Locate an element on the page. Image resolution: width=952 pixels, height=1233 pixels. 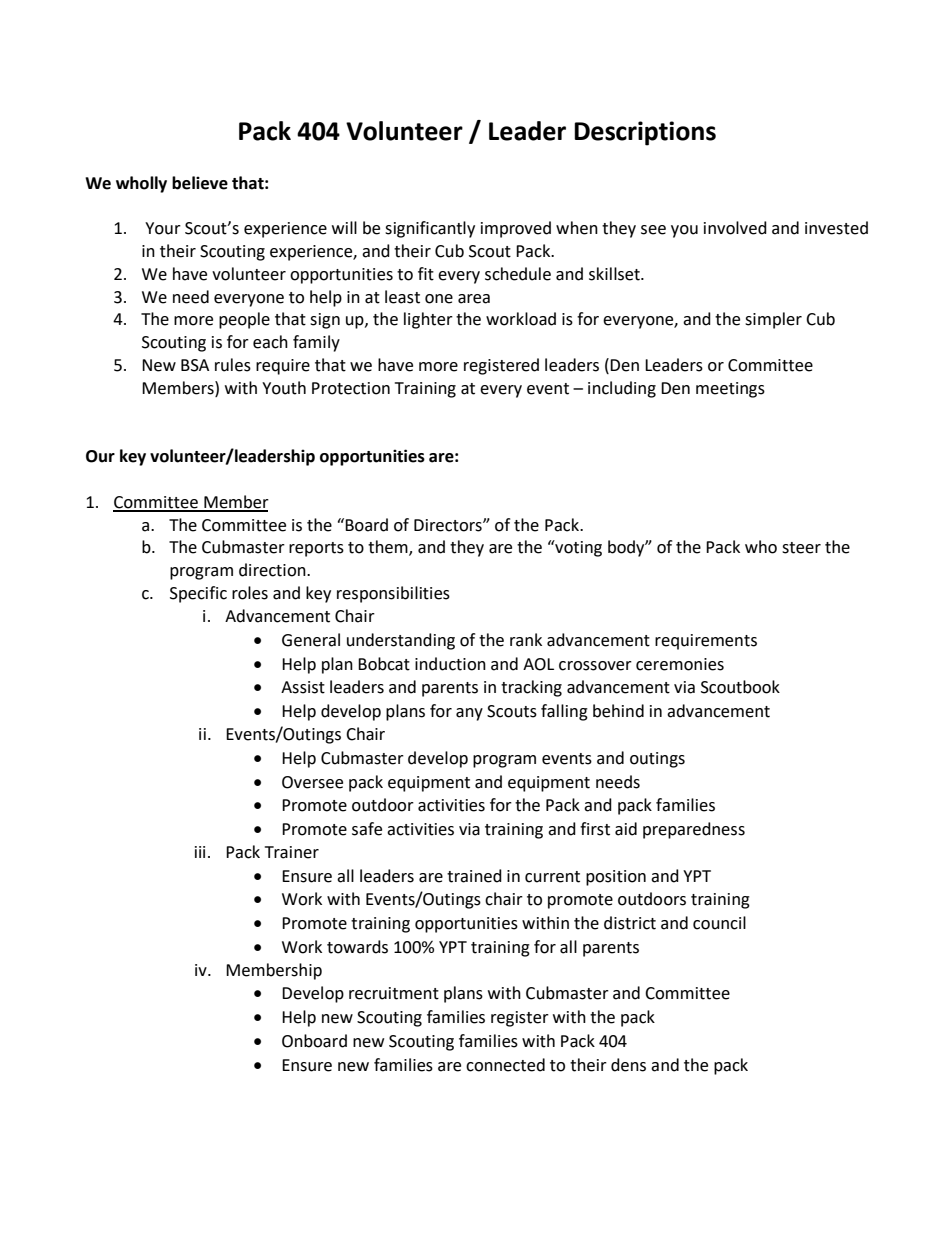
Directors is located at coordinates (449, 525).
